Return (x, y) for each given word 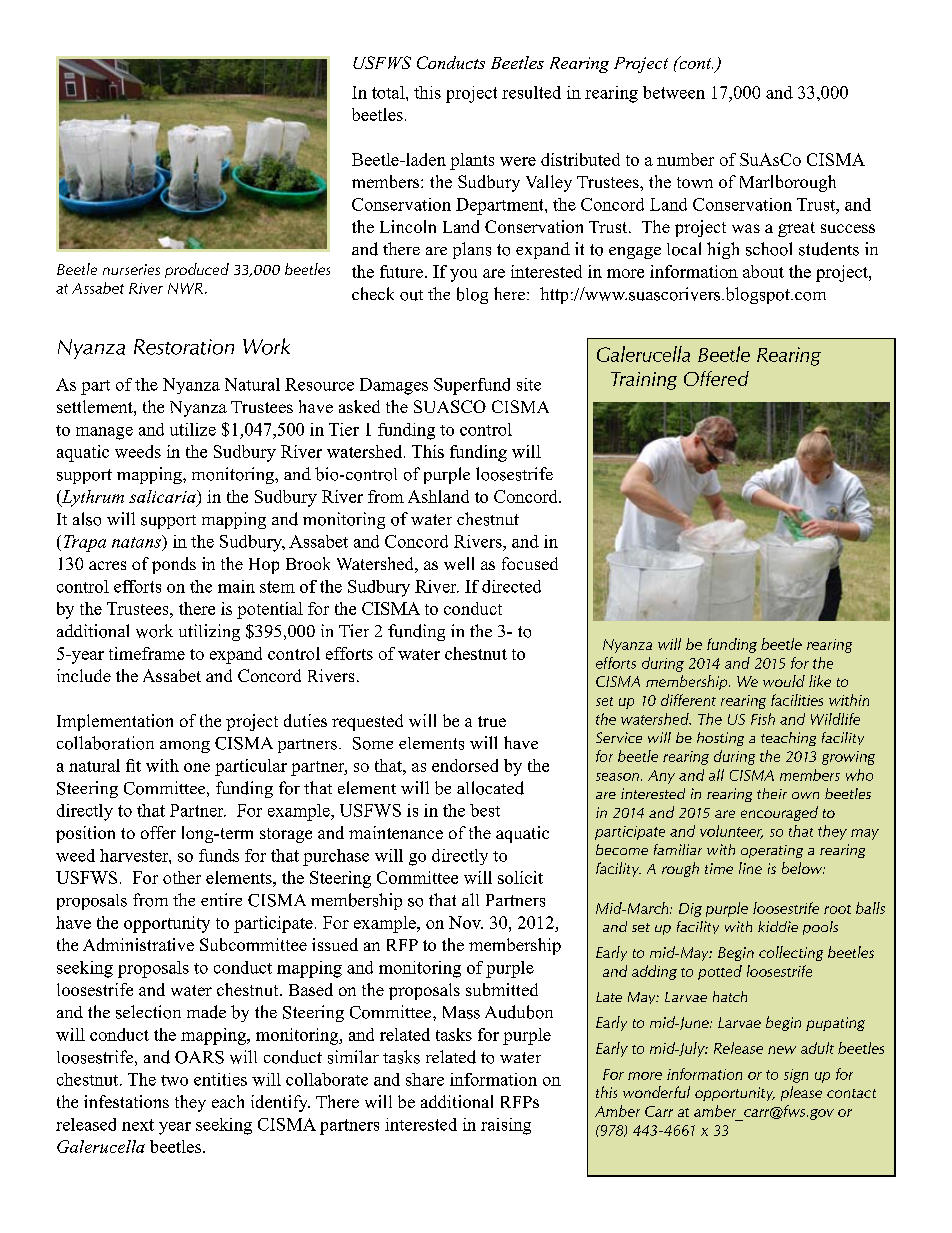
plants (472, 161)
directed (511, 586)
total (389, 92)
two (174, 1080)
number (685, 159)
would (784, 681)
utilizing (209, 632)
